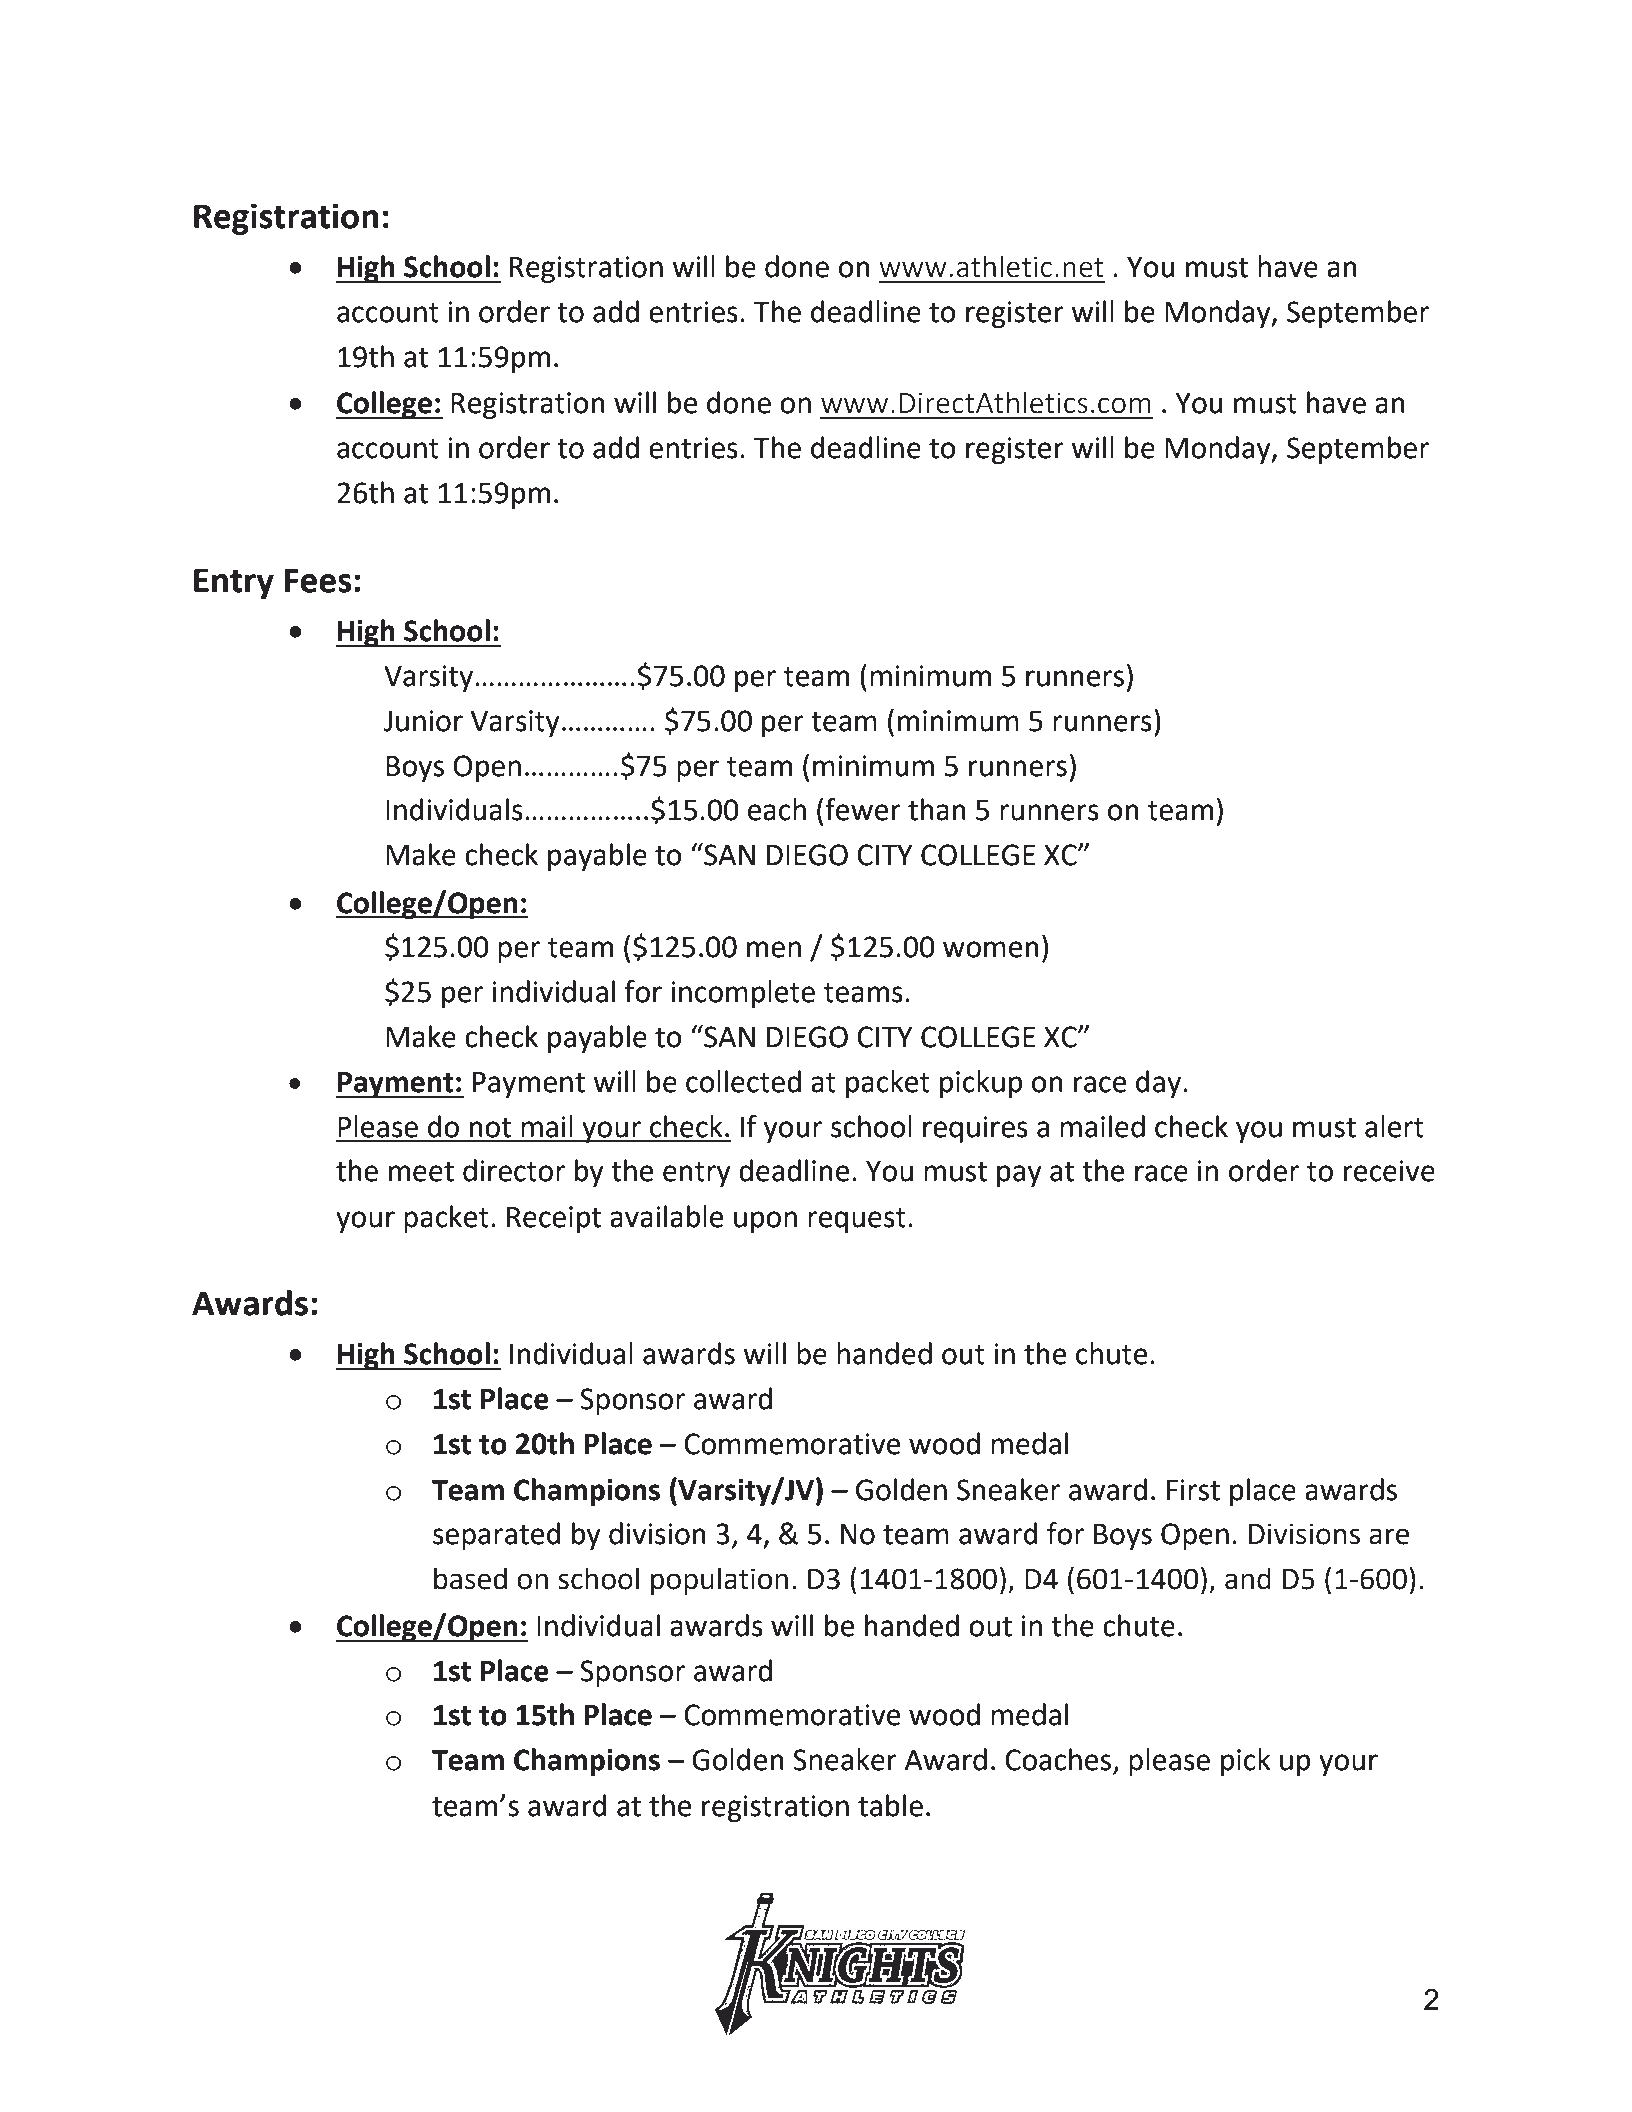  I want to click on Coaches, so click(1059, 1760).
